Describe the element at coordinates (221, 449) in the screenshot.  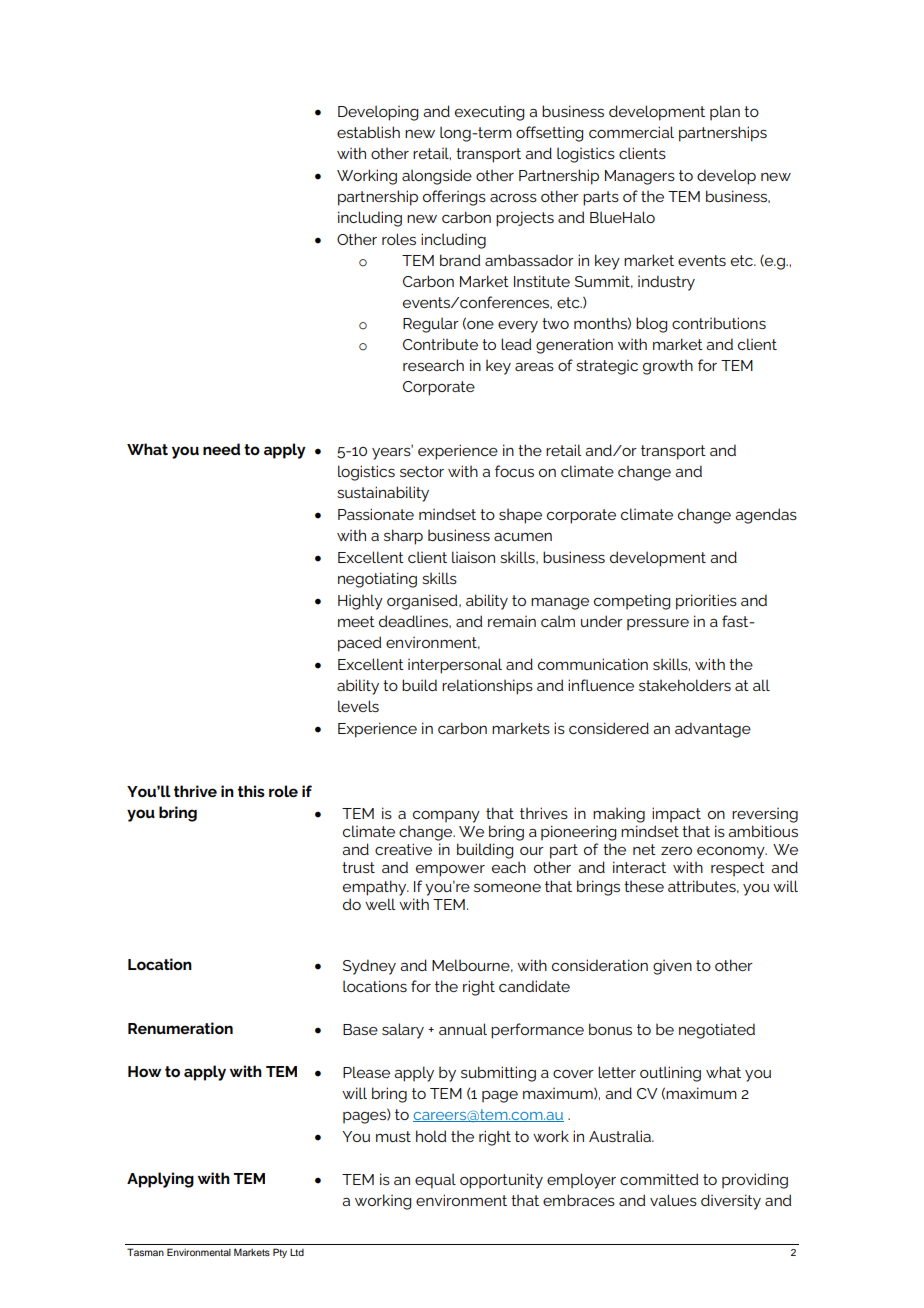
I see `need` at that location.
